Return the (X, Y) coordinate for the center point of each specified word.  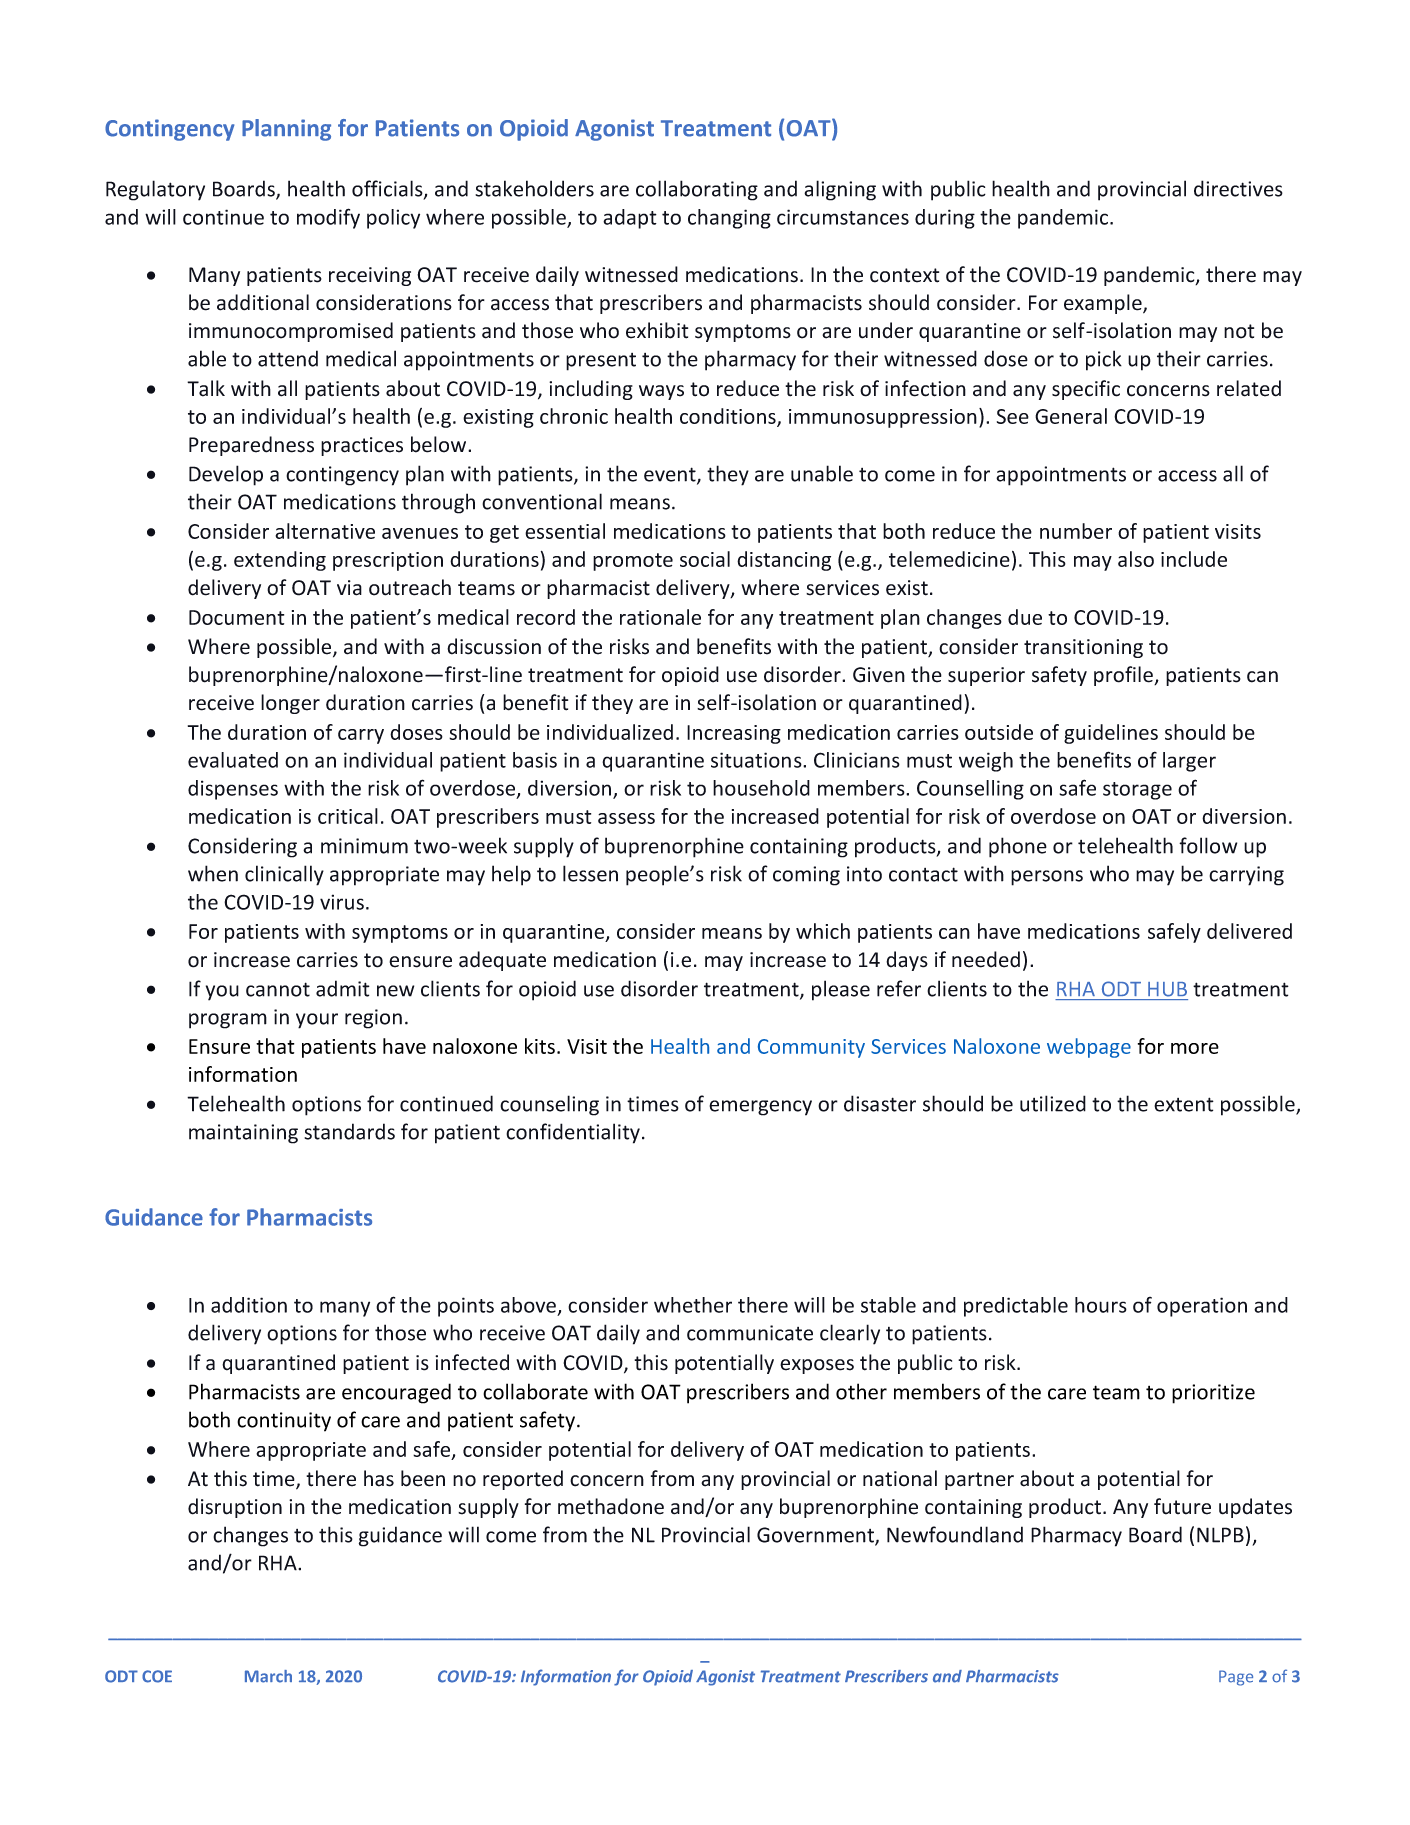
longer (290, 704)
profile (1124, 676)
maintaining (243, 1134)
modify (328, 218)
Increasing (734, 734)
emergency (760, 1108)
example (1104, 304)
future (1182, 1506)
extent (1184, 1104)
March (268, 1676)
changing (729, 219)
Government (816, 1536)
